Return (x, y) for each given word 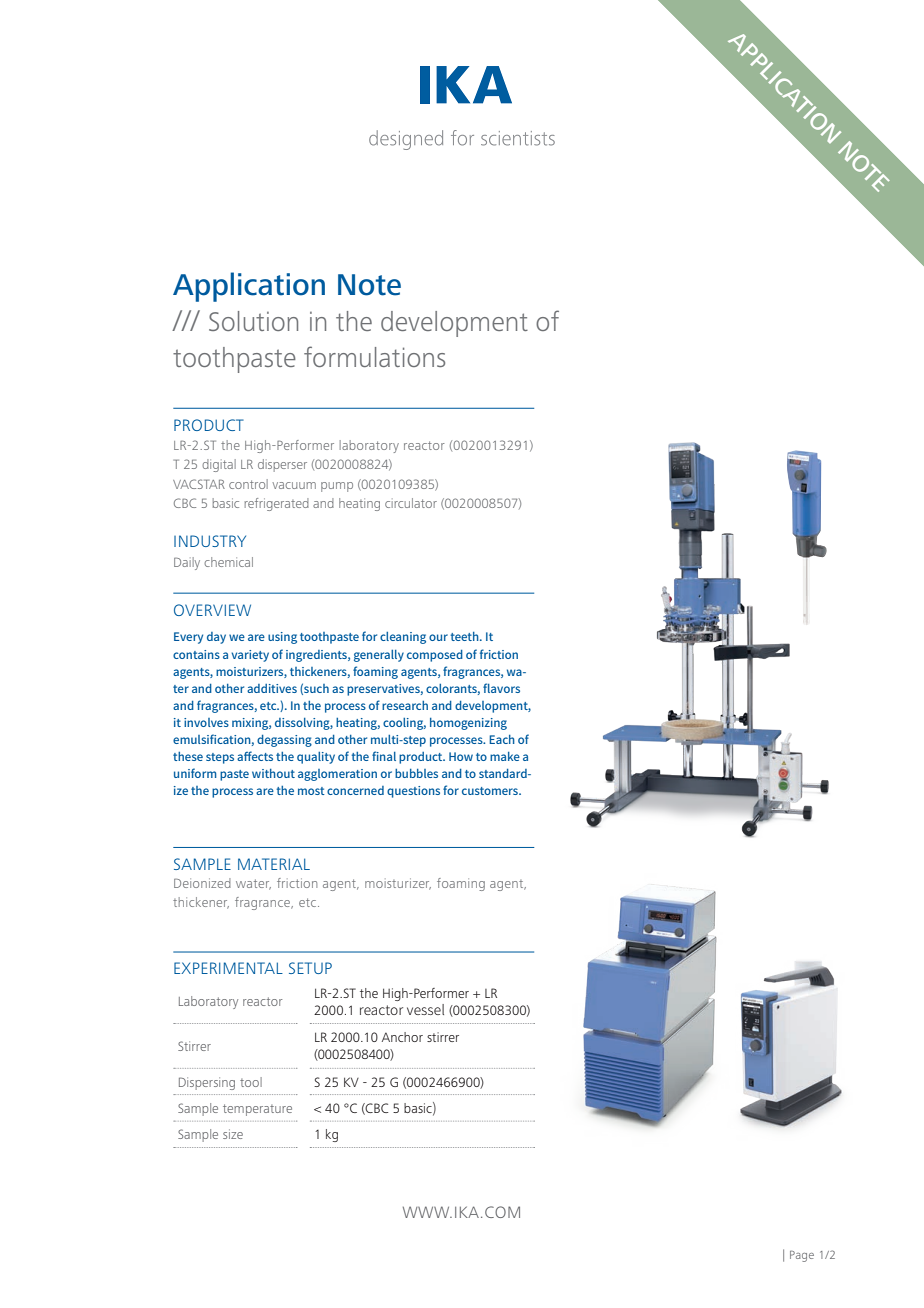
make (505, 756)
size (233, 1134)
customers (491, 791)
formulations (374, 356)
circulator (411, 503)
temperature (257, 1110)
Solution (253, 321)
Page (802, 1256)
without (273, 773)
